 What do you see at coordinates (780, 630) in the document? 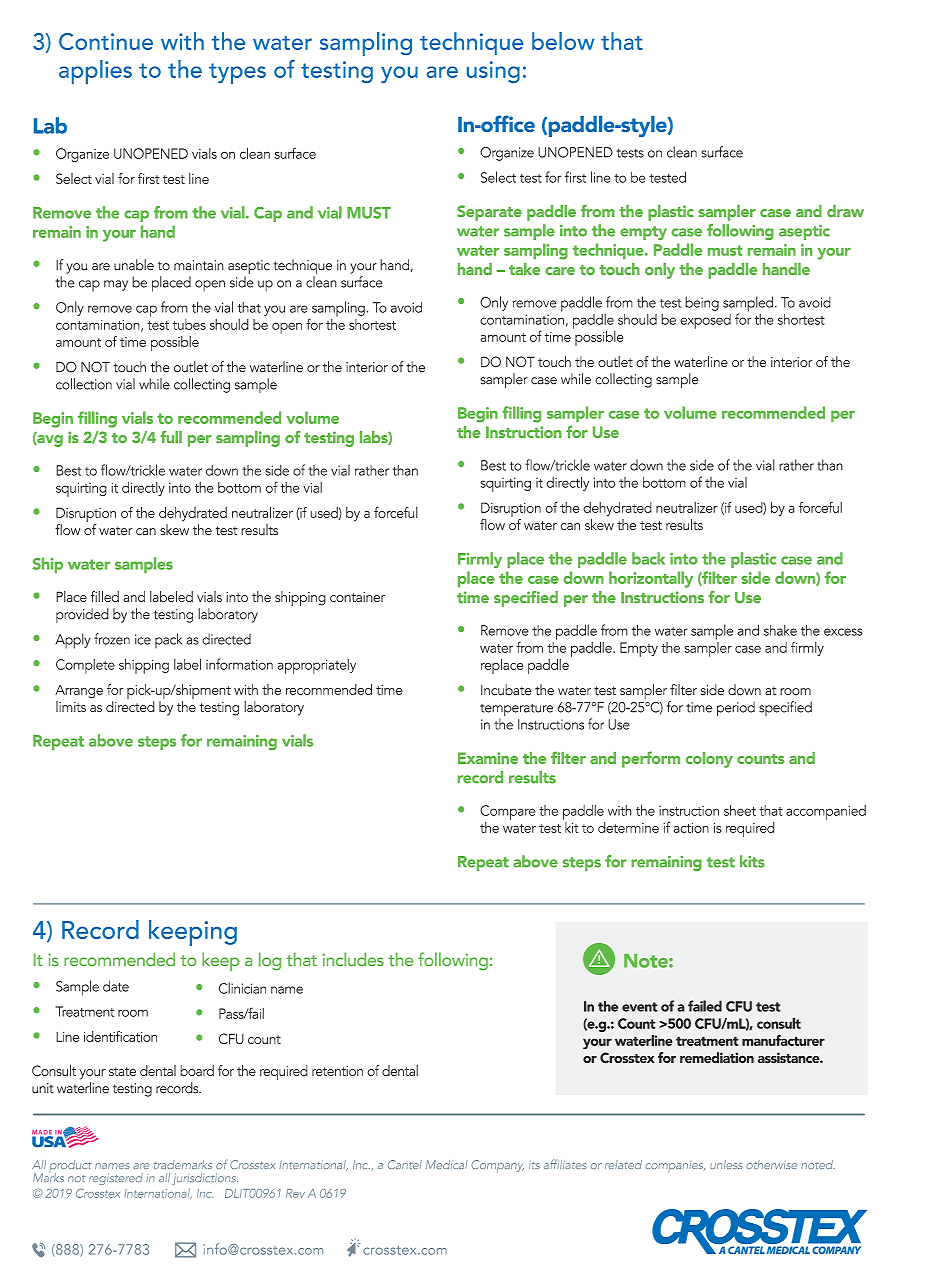
I see `shake` at bounding box center [780, 630].
